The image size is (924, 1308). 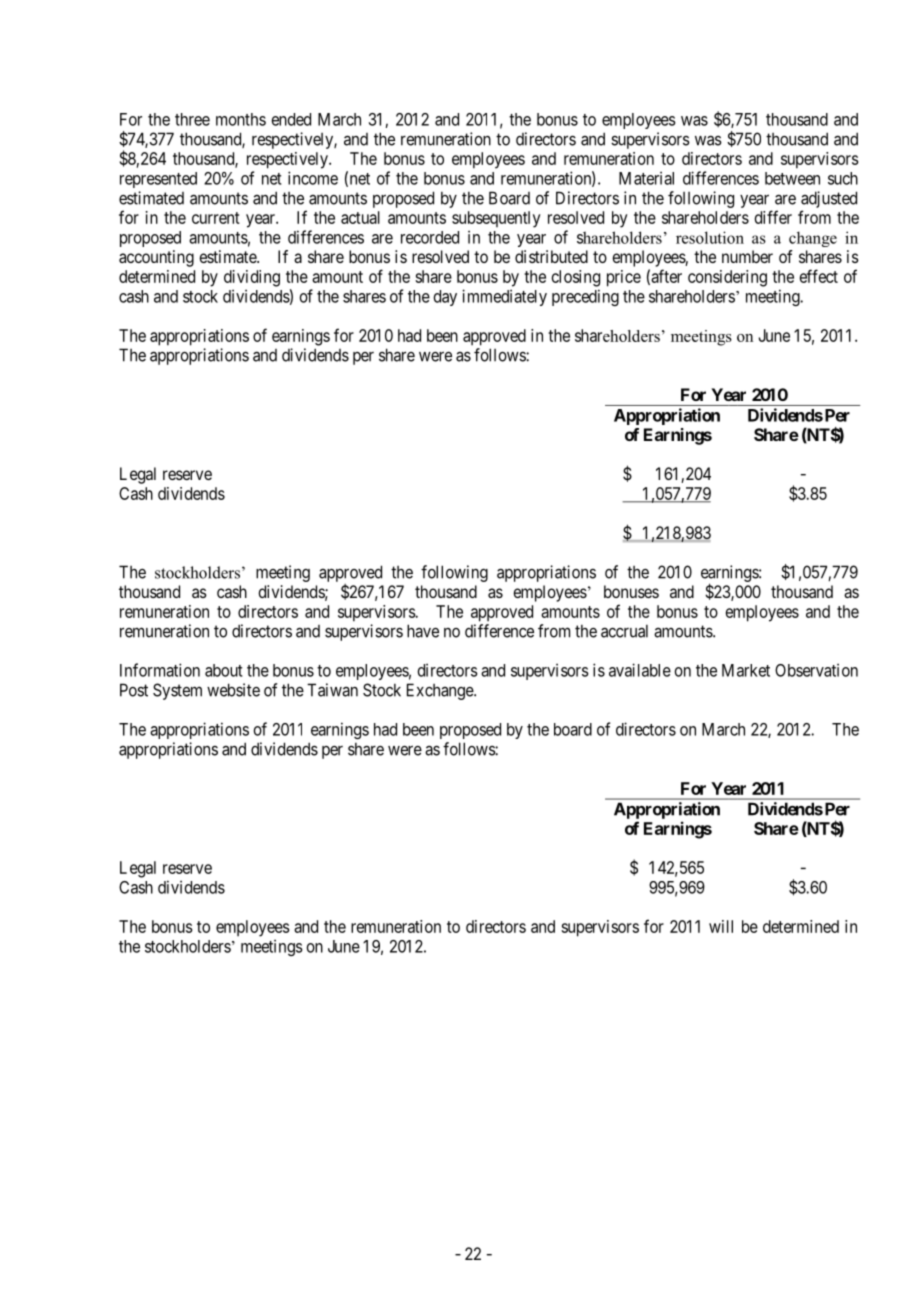 What do you see at coordinates (624, 631) in the image?
I see `accrual` at bounding box center [624, 631].
